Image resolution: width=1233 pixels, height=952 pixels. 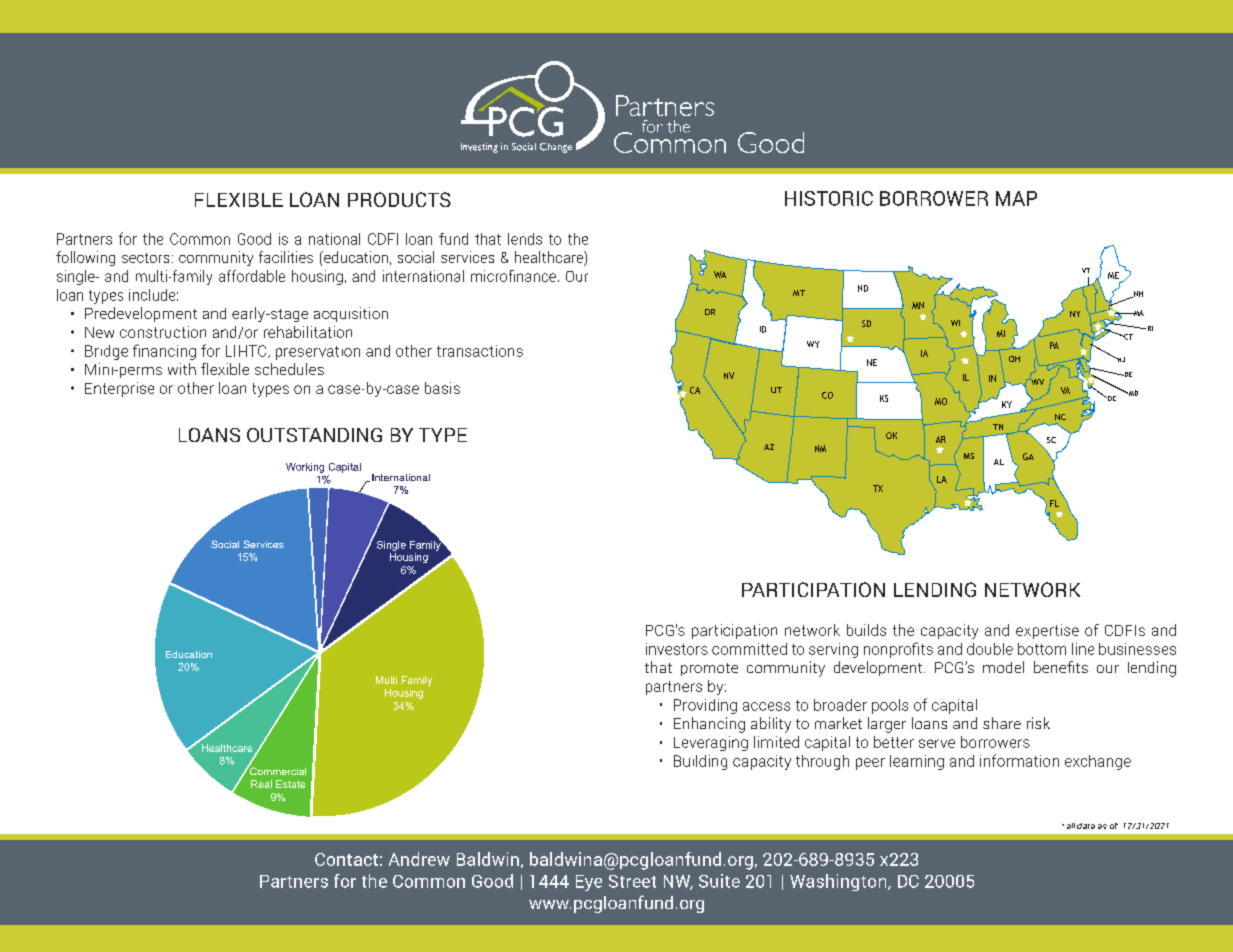 What do you see at coordinates (1016, 198) in the screenshot?
I see `MAP` at bounding box center [1016, 198].
